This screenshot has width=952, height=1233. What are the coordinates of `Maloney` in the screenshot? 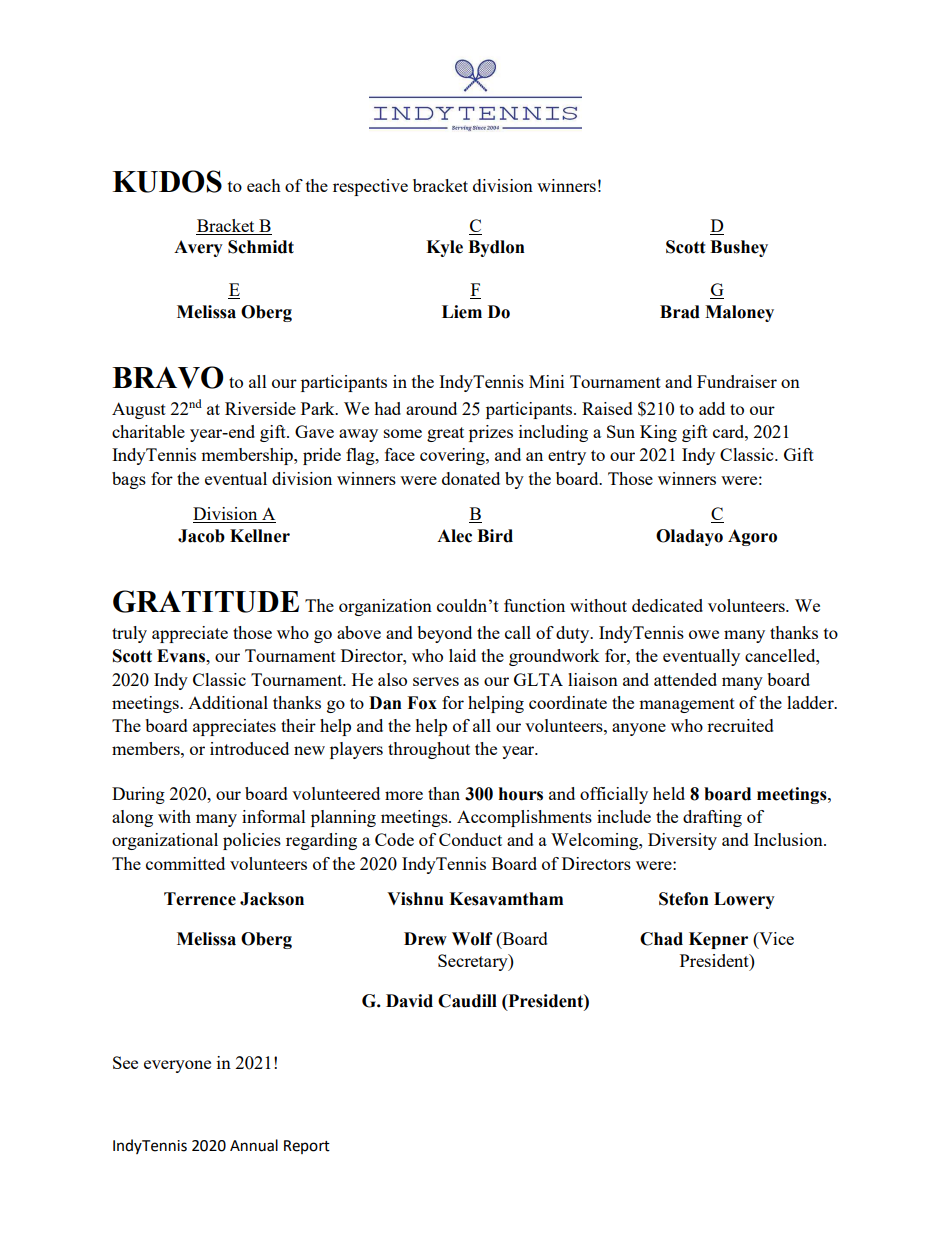 It's located at (739, 313).
